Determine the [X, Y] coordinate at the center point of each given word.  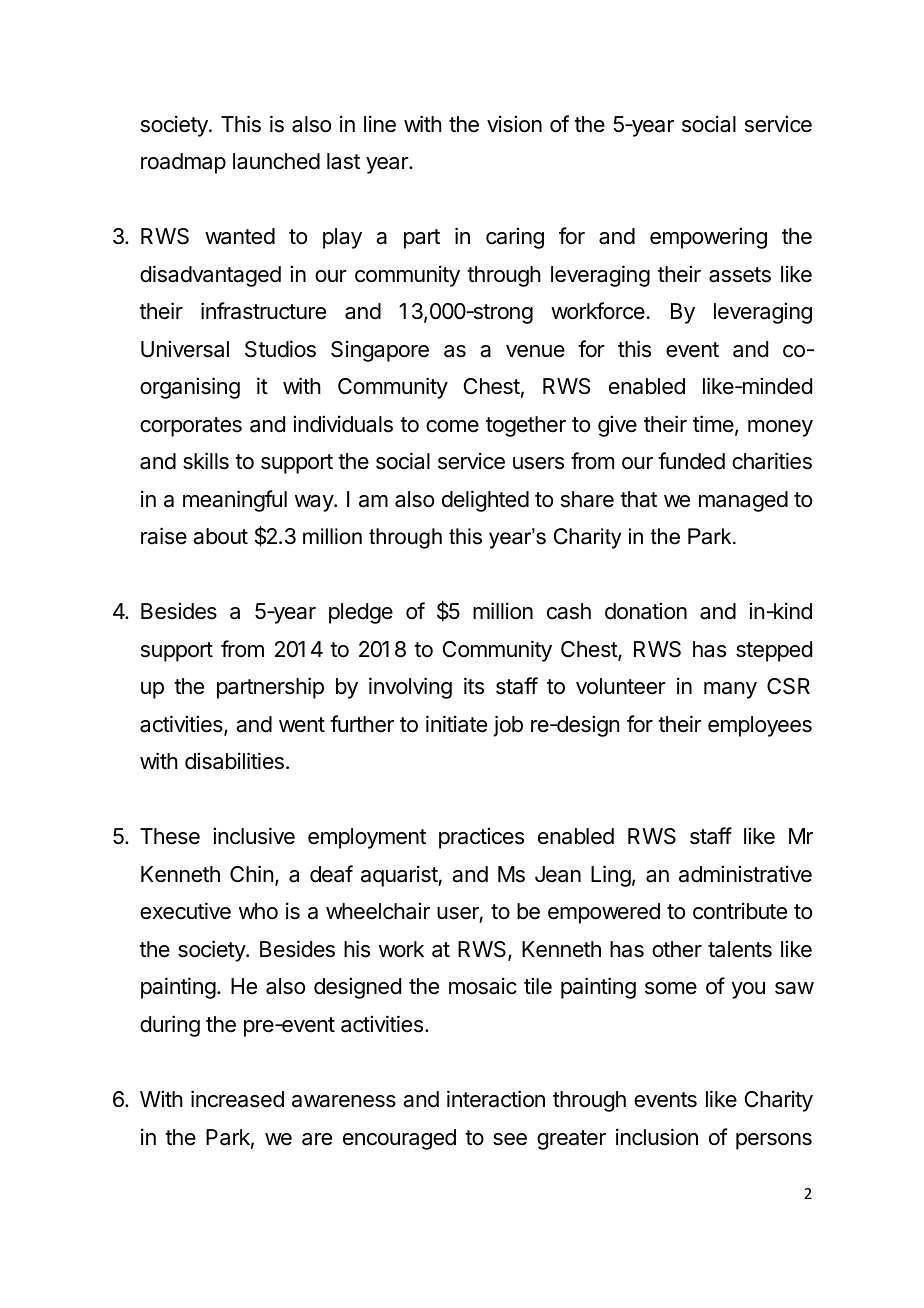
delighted [485, 501]
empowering [708, 238]
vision [514, 124]
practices [481, 838]
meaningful [235, 501]
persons [774, 1141]
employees [760, 726]
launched [276, 161]
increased [237, 1099]
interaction [496, 1099]
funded [691, 461]
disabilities [234, 761]
